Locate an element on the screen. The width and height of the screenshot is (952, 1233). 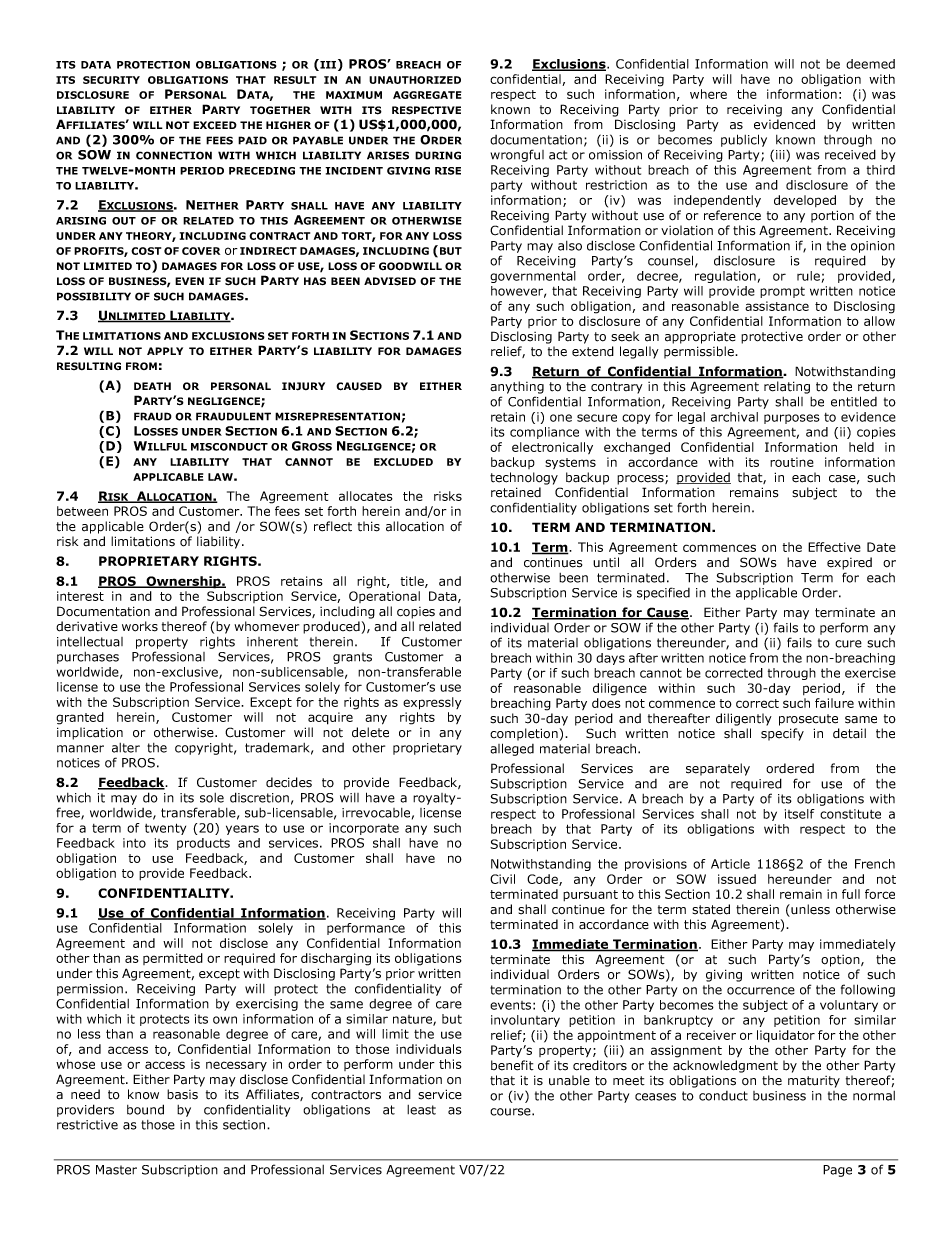
publicly is located at coordinates (744, 140).
